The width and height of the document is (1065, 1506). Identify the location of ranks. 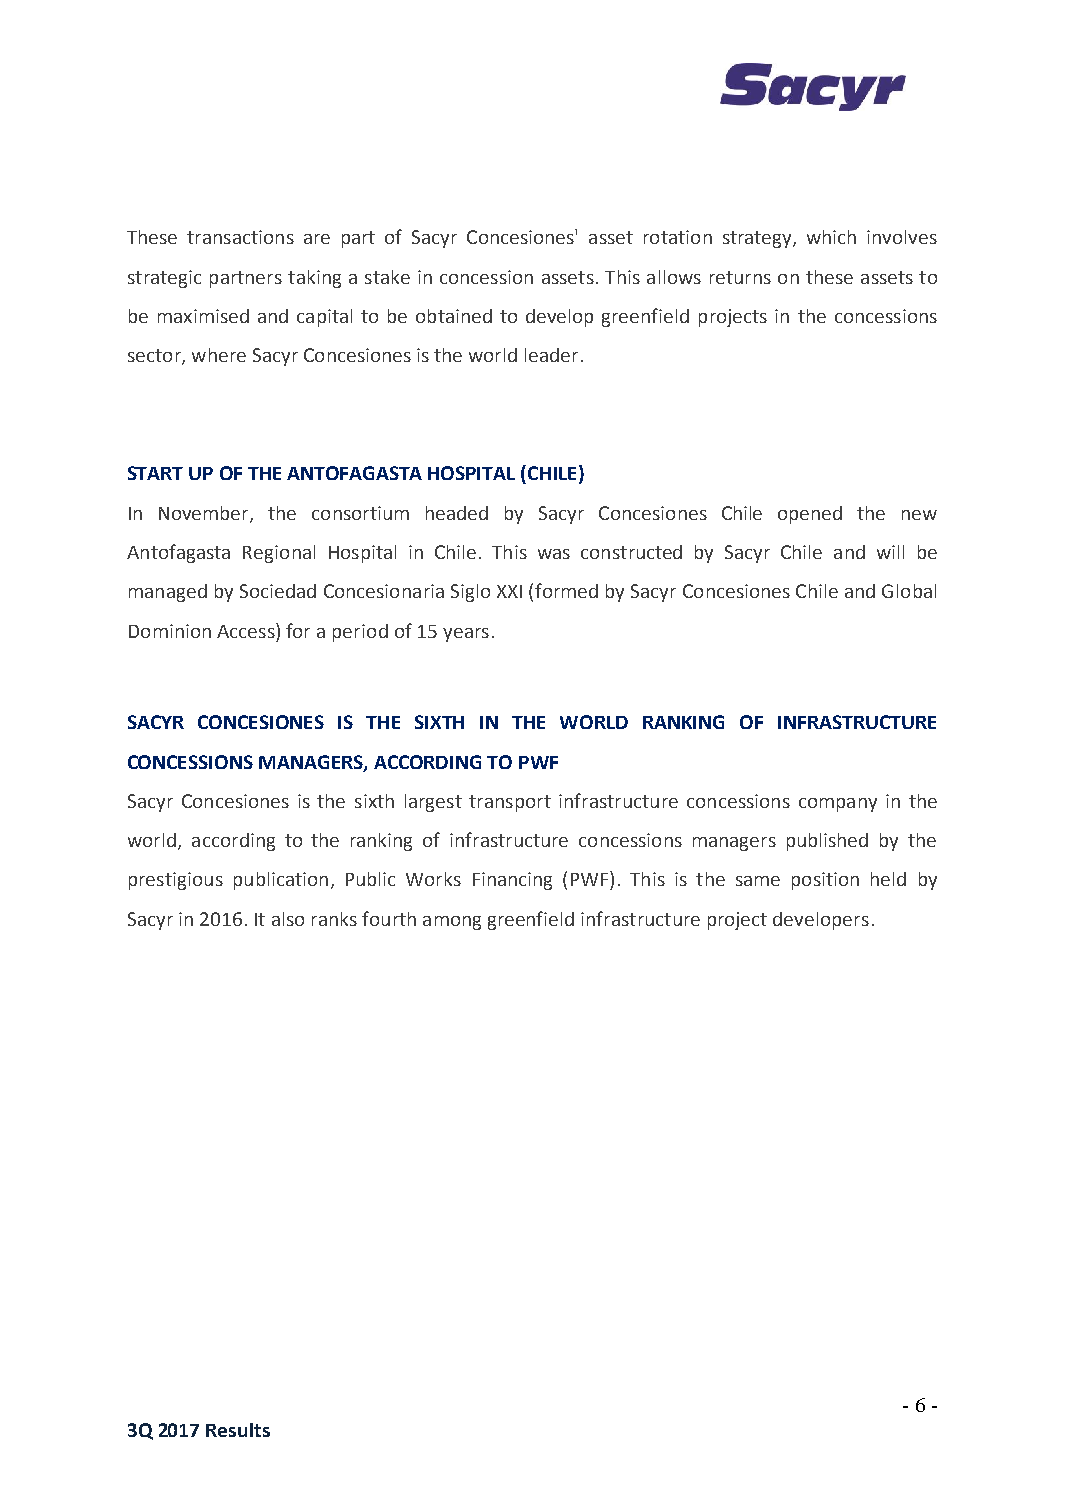
(334, 919).
